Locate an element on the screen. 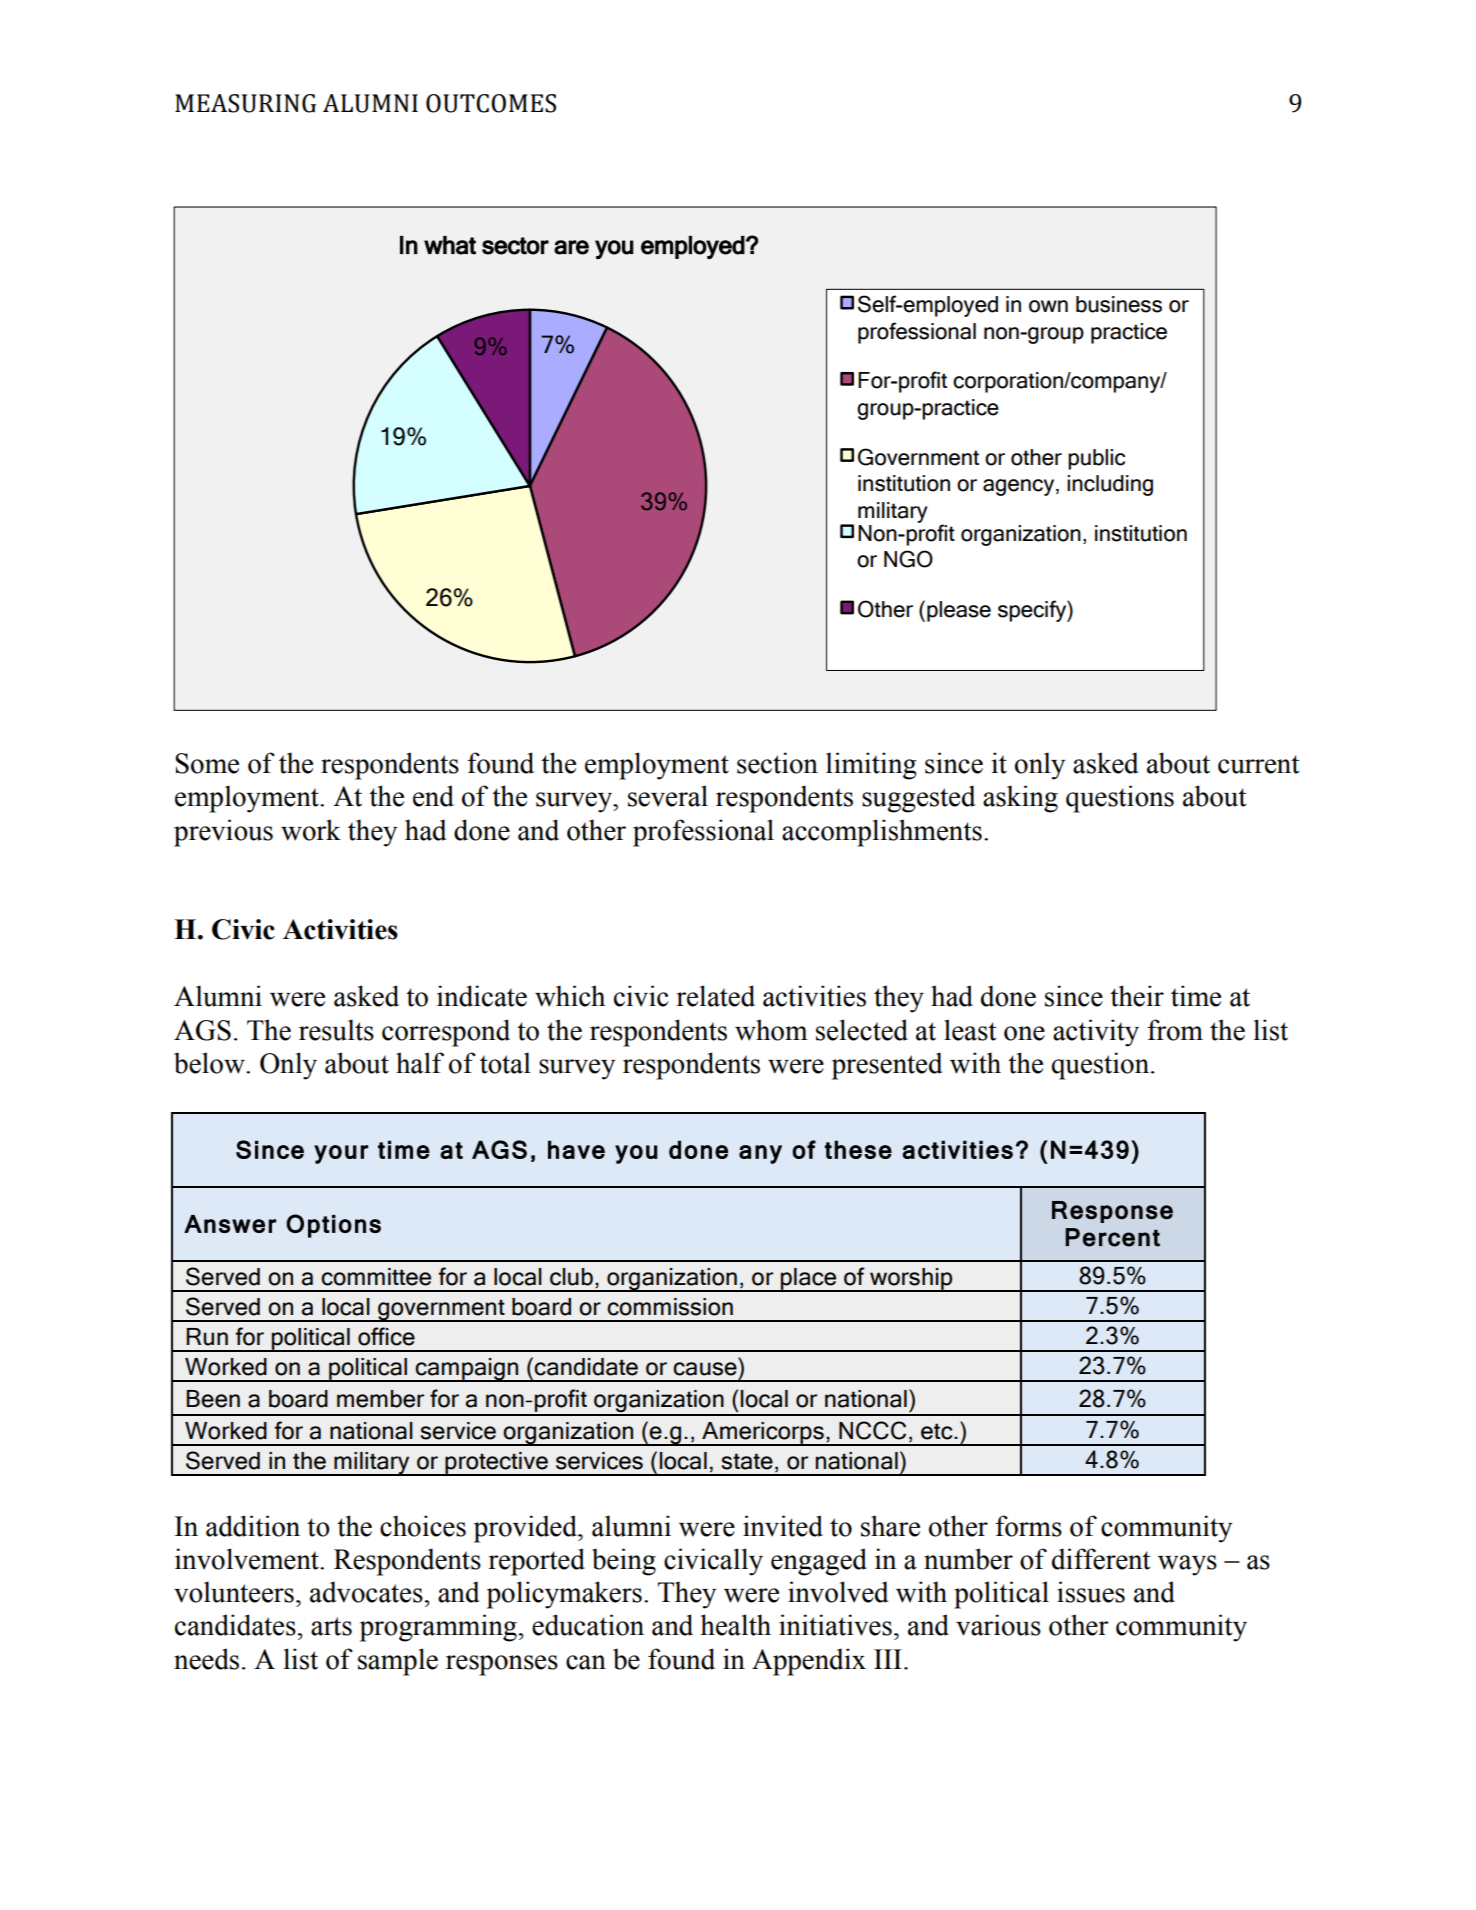 The width and height of the screenshot is (1476, 1910). sector is located at coordinates (515, 246).
